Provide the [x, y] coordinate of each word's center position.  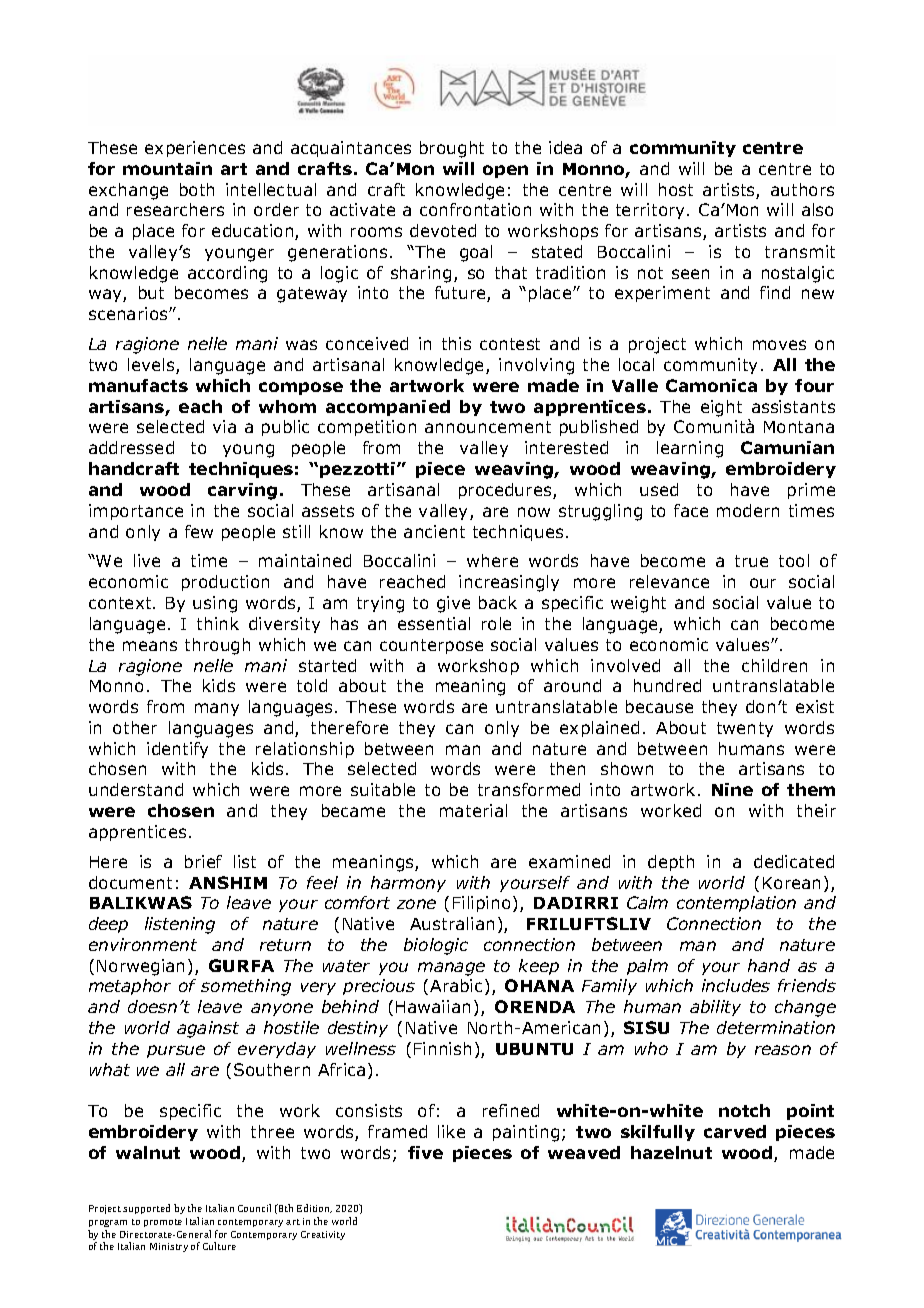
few [199, 531]
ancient [434, 531]
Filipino [481, 904]
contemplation [736, 904]
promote [163, 1223]
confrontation [475, 209]
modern [748, 510]
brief [203, 861]
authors [802, 189]
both [197, 189]
